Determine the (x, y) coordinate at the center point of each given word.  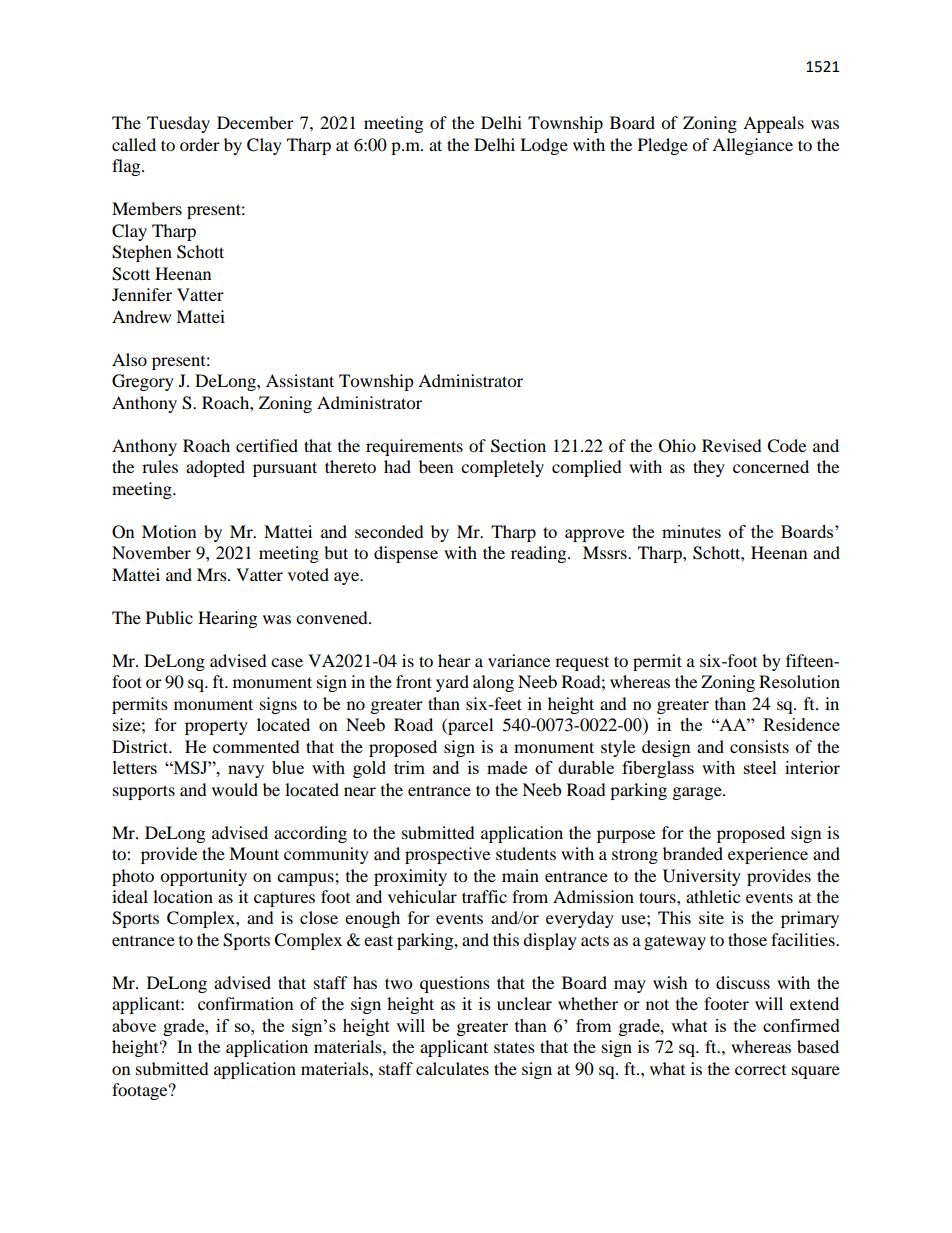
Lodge (544, 146)
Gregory (143, 382)
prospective (447, 855)
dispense (406, 554)
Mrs (213, 574)
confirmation (245, 1003)
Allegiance (752, 146)
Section (518, 446)
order (200, 144)
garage (698, 793)
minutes (691, 531)
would (235, 789)
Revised (732, 445)
